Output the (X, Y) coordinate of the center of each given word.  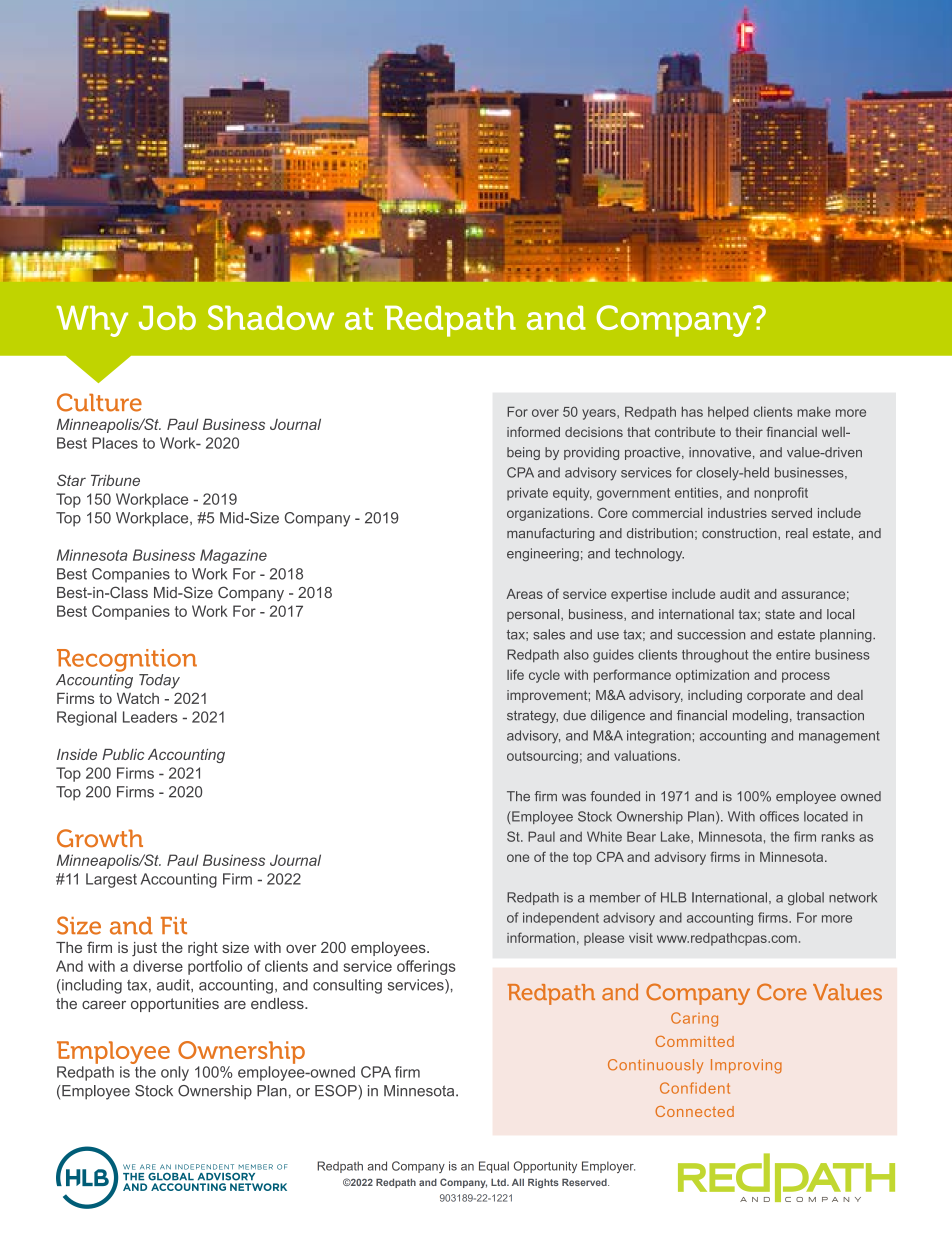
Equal (494, 1167)
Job (167, 318)
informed (533, 432)
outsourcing (542, 757)
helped (728, 413)
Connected (694, 1111)
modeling (760, 716)
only (175, 1073)
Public (123, 754)
